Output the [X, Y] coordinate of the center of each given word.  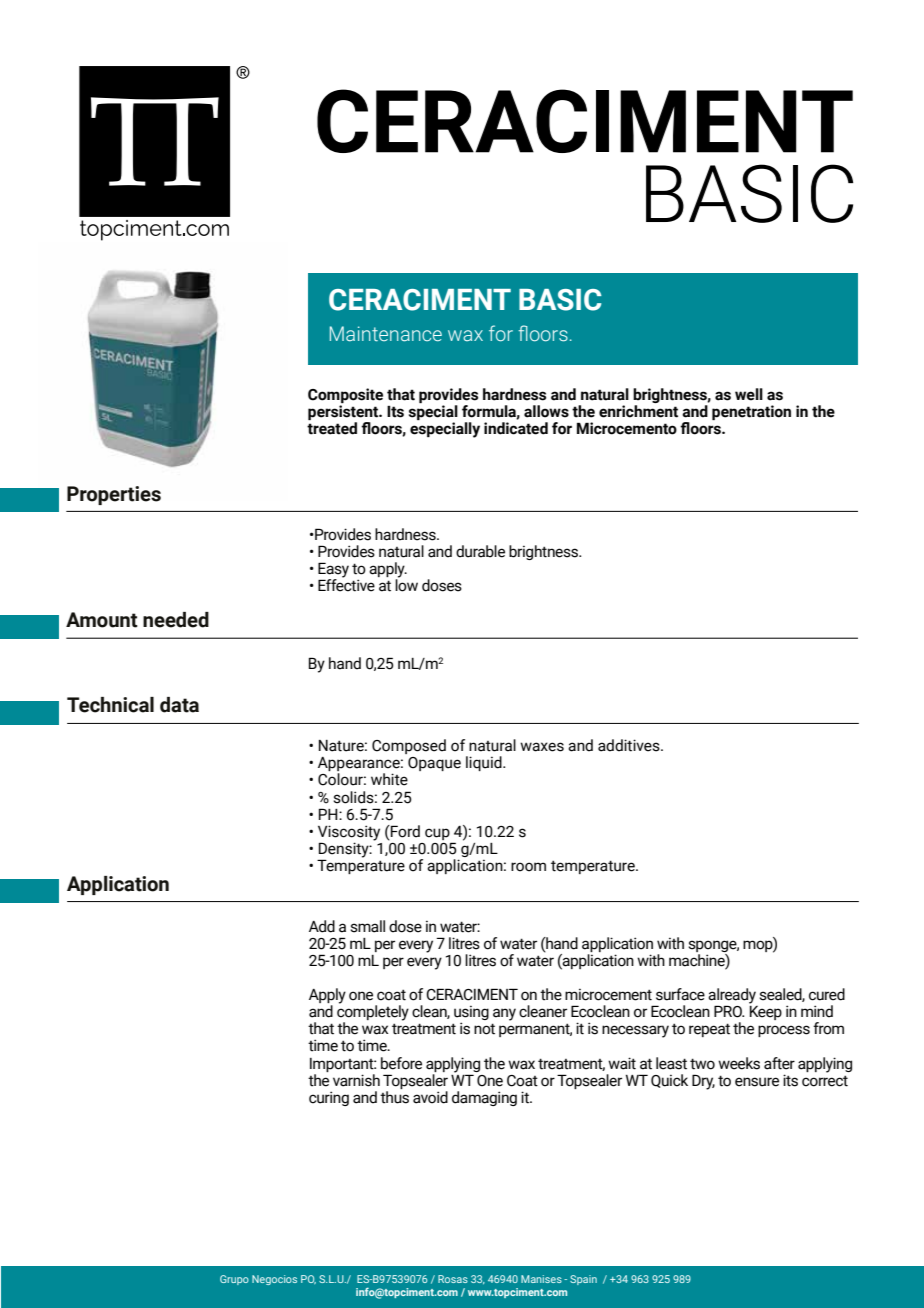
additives [630, 745]
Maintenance [386, 334]
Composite [345, 397]
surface [680, 994]
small [367, 926]
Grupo [234, 1280]
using [471, 1014]
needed [176, 620]
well [749, 394]
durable [480, 551]
